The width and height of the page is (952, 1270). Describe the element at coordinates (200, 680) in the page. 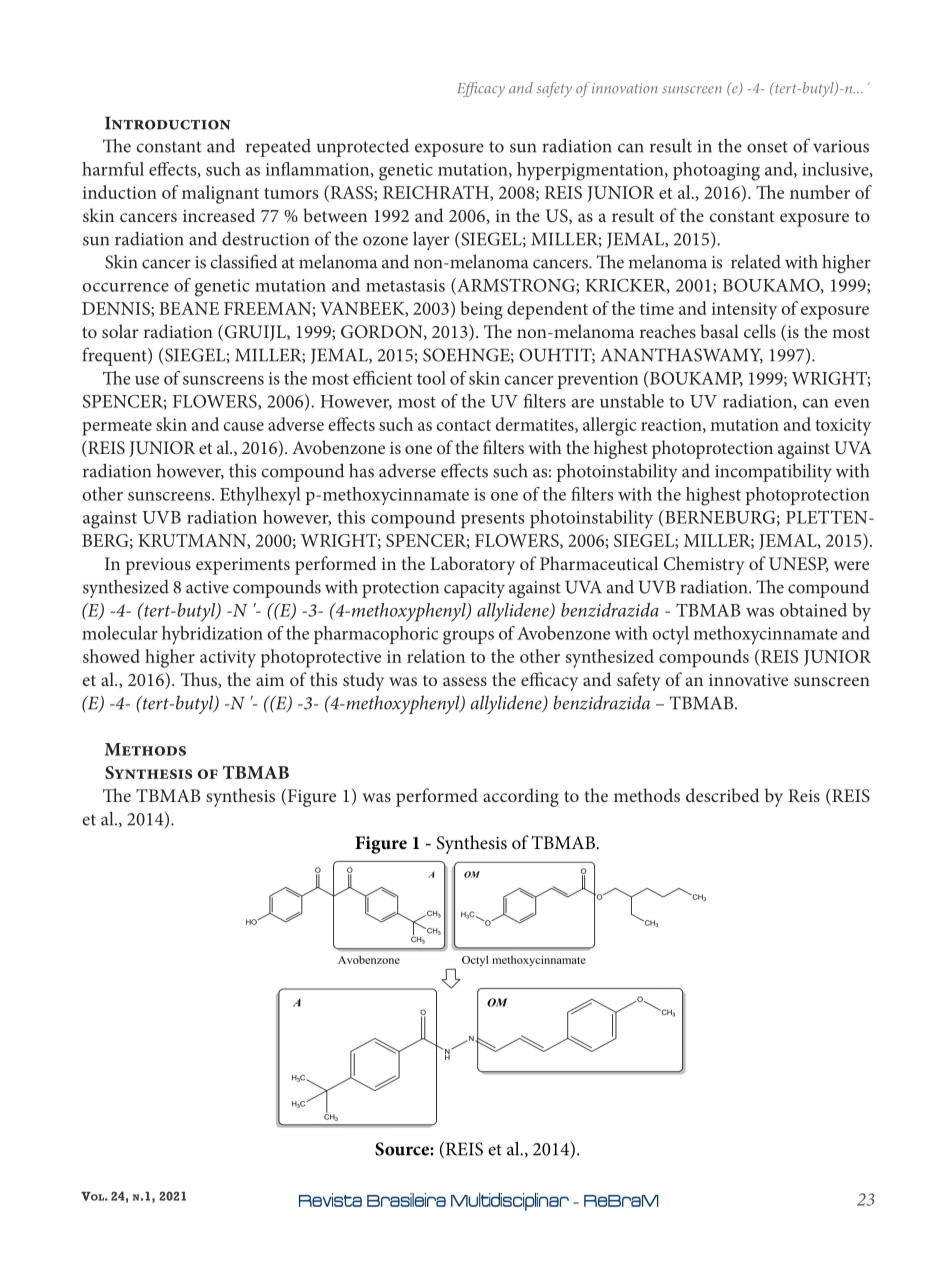

I see `Thus` at that location.
